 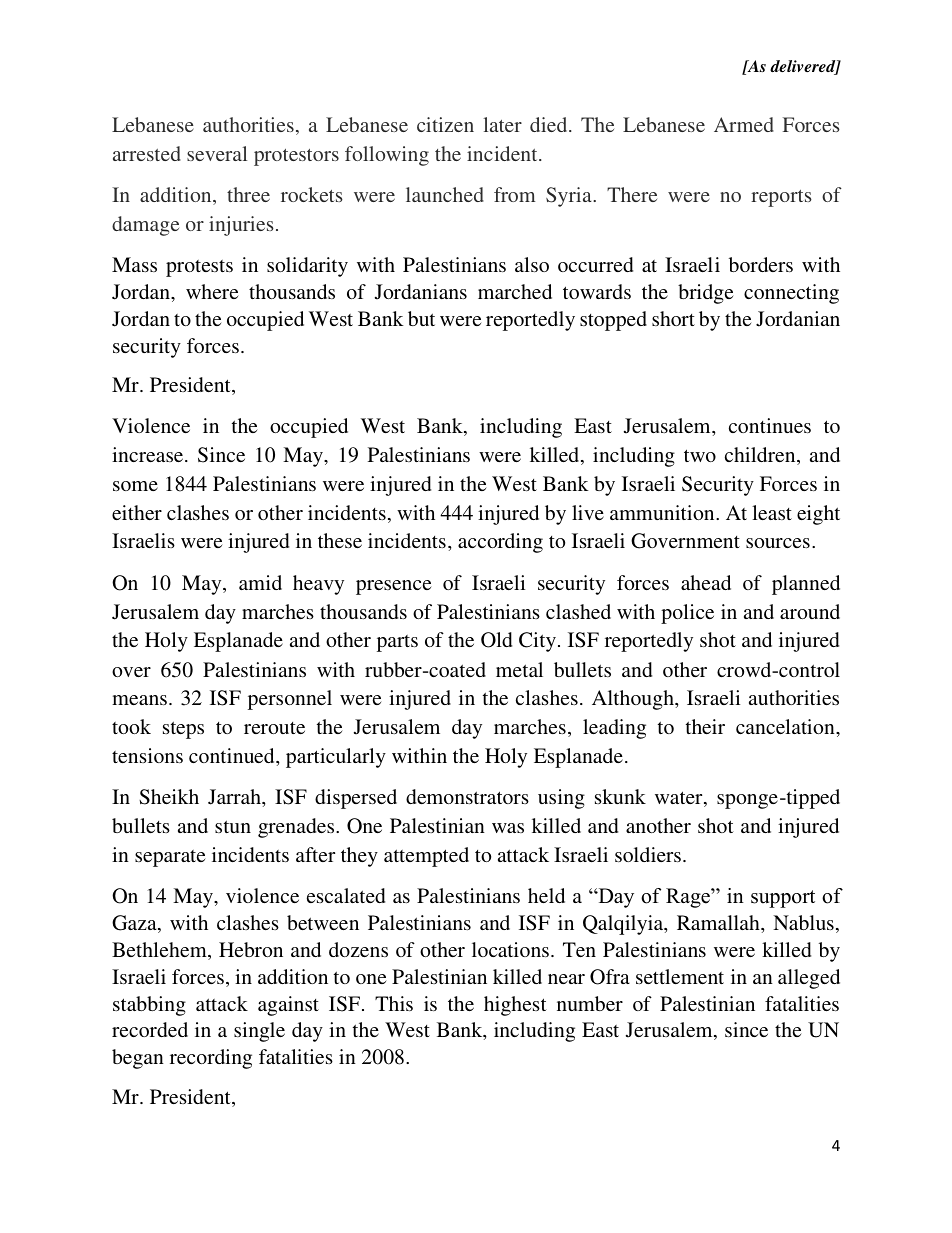 I want to click on where, so click(x=212, y=291).
